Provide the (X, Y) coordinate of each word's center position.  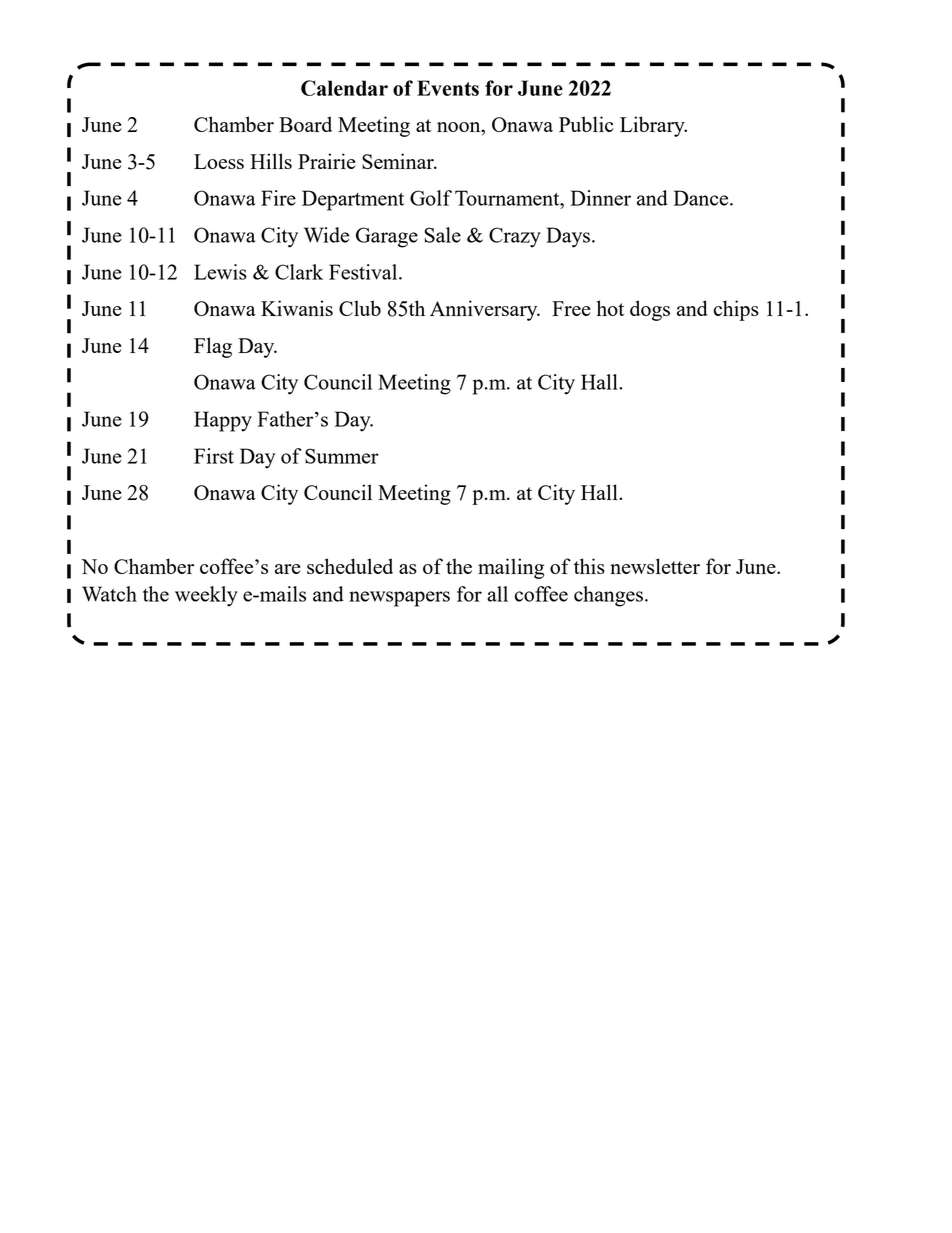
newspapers (399, 599)
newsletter (655, 566)
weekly (206, 596)
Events (448, 88)
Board (305, 124)
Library (653, 126)
